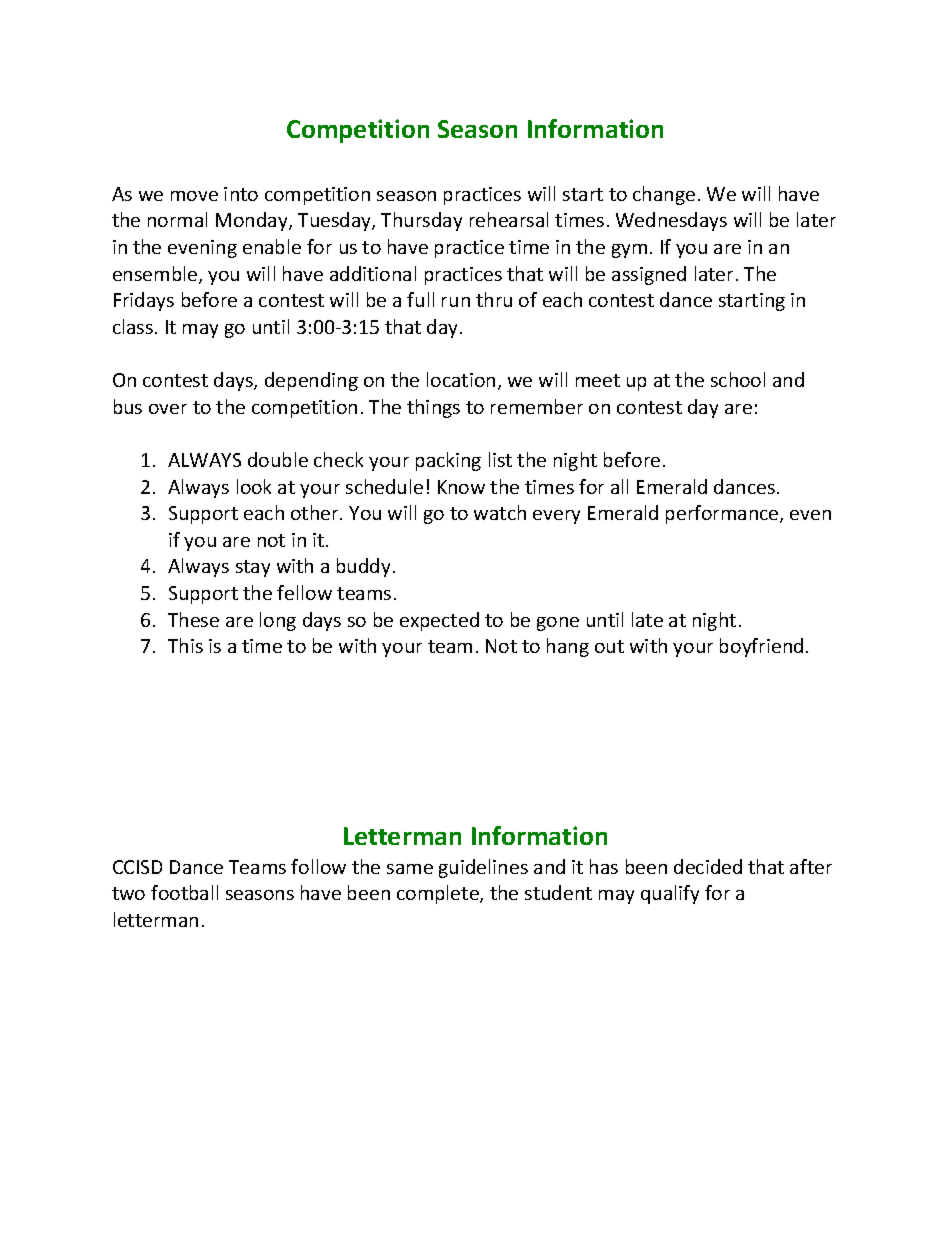 The image size is (952, 1233). What do you see at coordinates (738, 379) in the page?
I see `school` at bounding box center [738, 379].
